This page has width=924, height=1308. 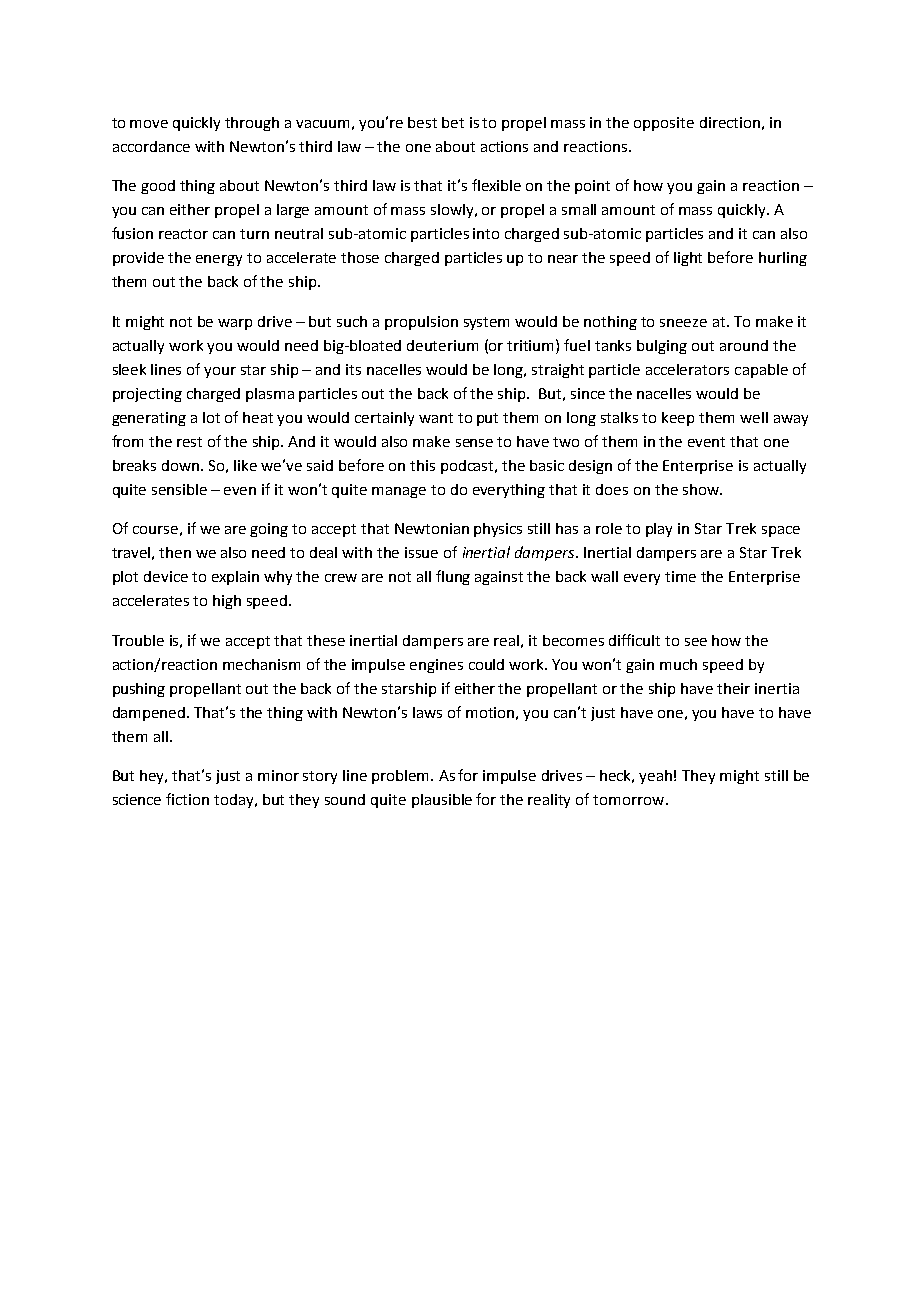 I want to click on show, so click(x=702, y=489).
